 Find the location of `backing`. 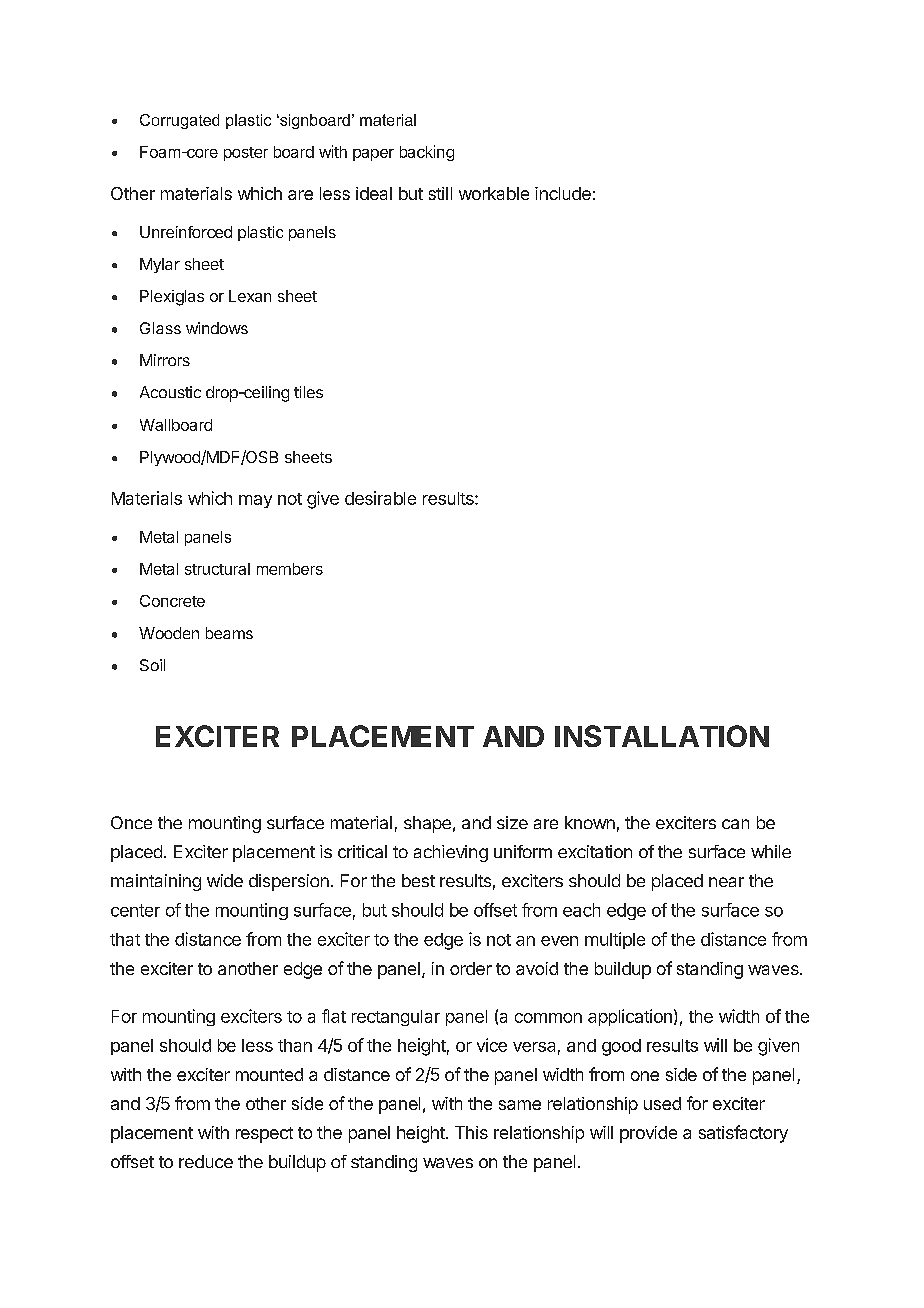

backing is located at coordinates (427, 153).
